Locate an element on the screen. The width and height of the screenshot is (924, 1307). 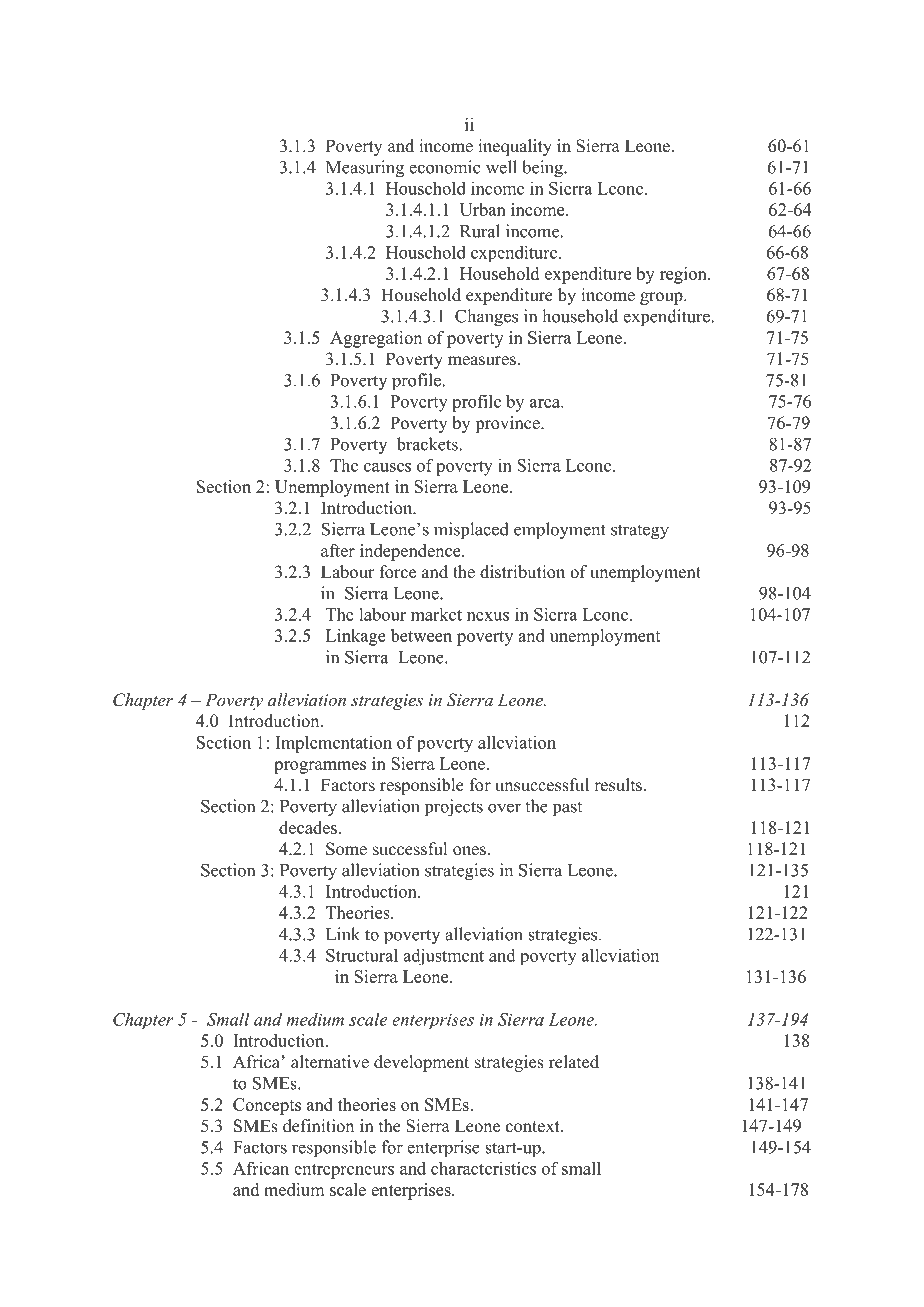
being is located at coordinates (543, 168).
